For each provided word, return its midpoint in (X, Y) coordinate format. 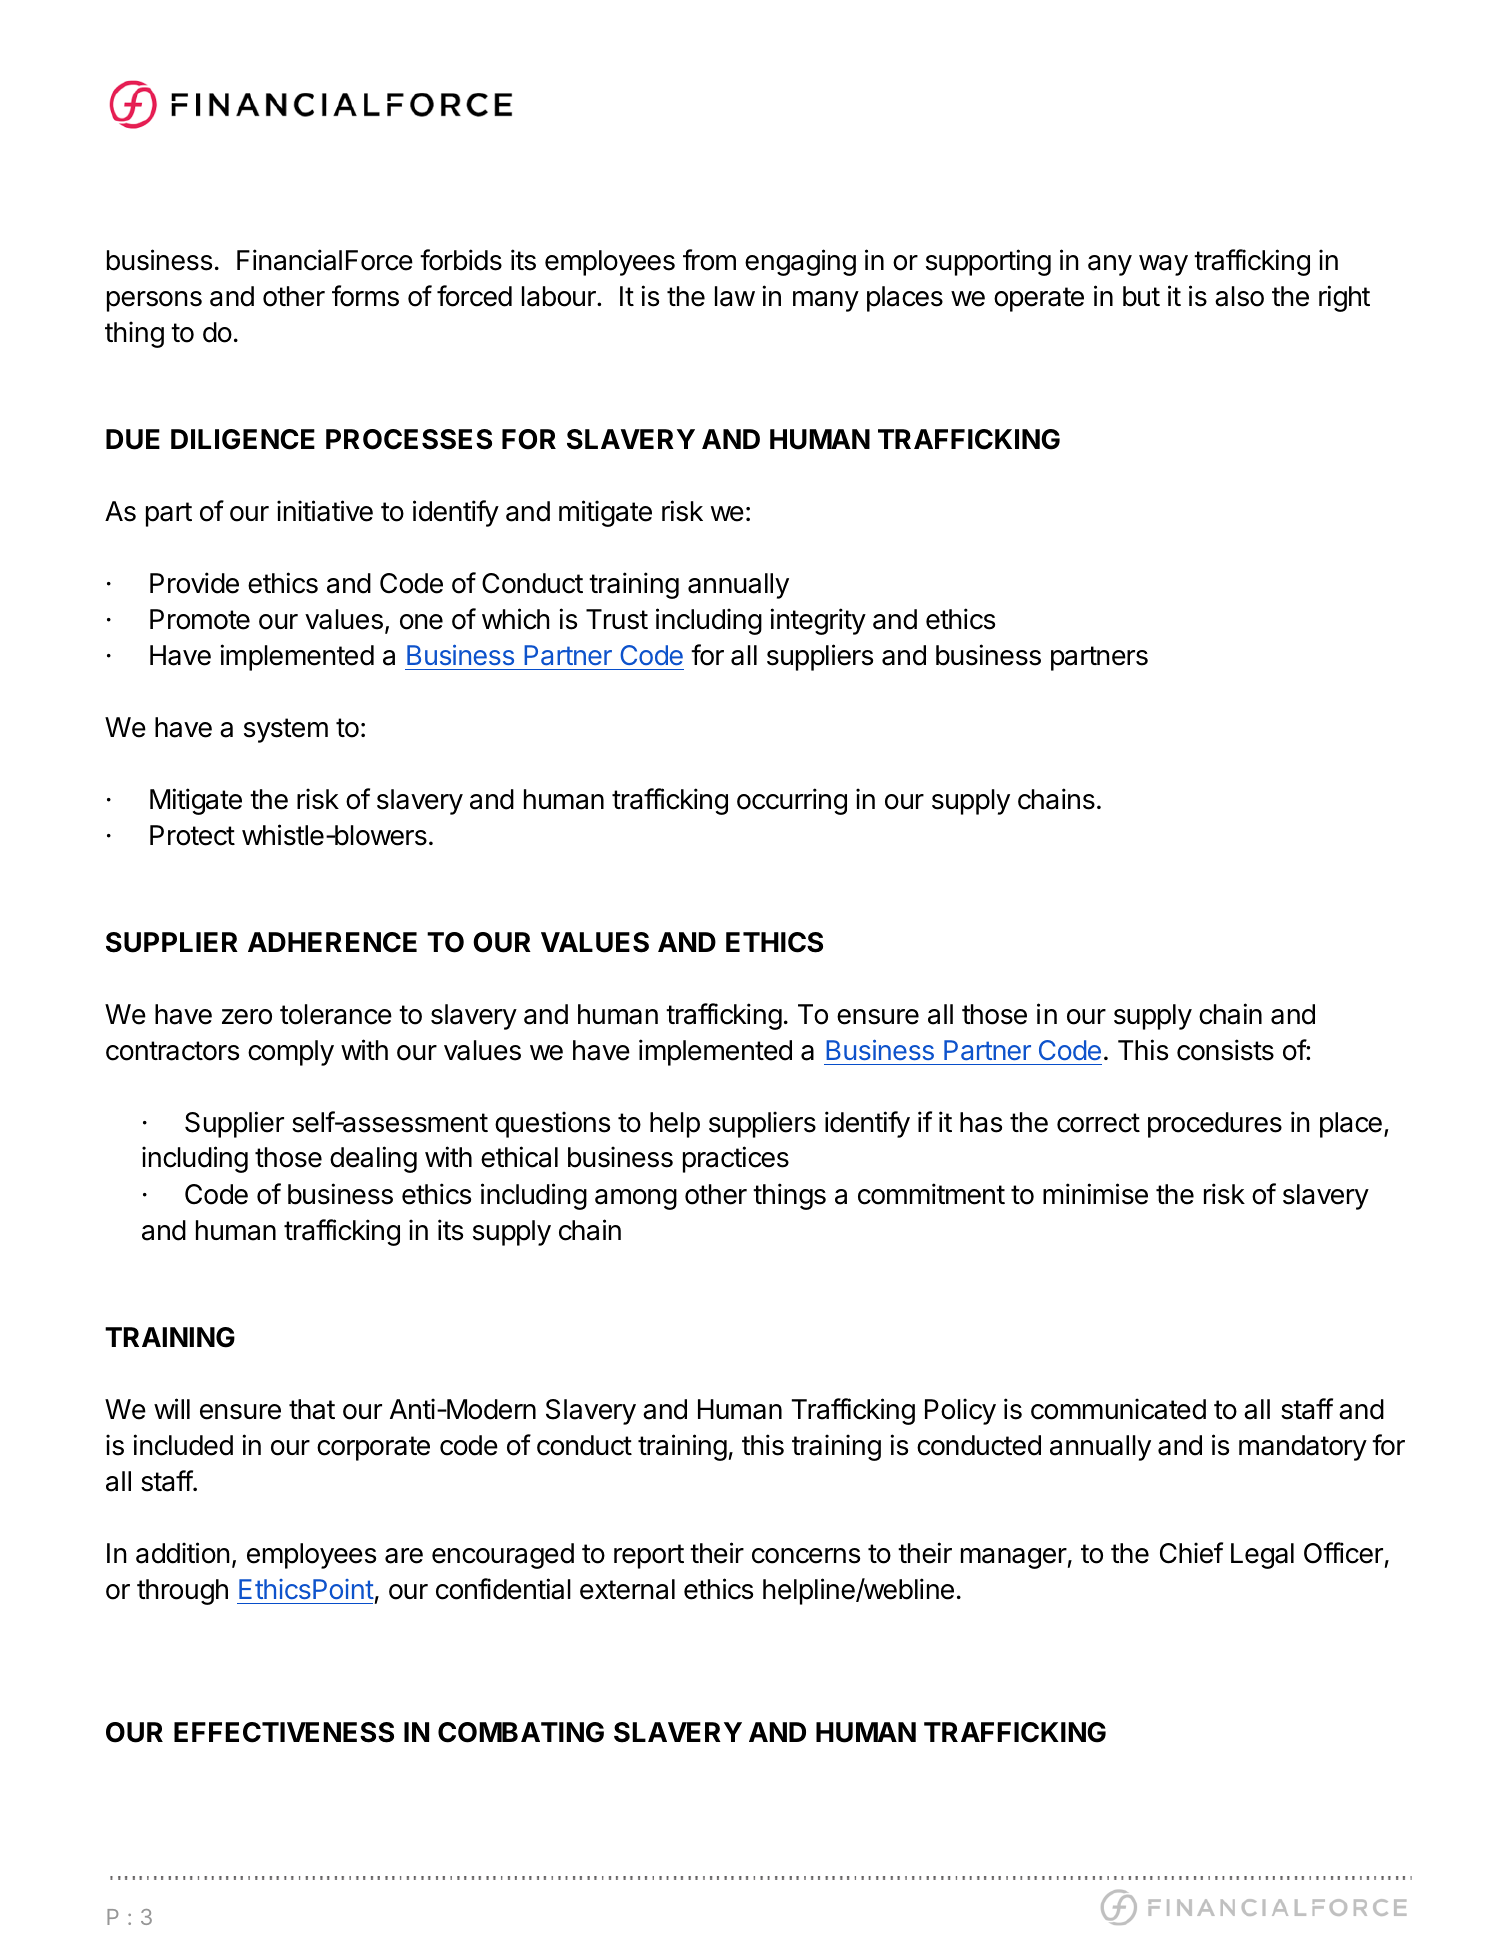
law (735, 296)
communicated (1118, 1409)
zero (247, 1017)
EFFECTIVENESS (284, 1732)
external (627, 1589)
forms (365, 296)
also (1239, 296)
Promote (200, 619)
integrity (818, 621)
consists (1225, 1050)
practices (736, 1159)
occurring (792, 801)
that (312, 1409)
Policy (960, 1411)
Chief (1191, 1553)
